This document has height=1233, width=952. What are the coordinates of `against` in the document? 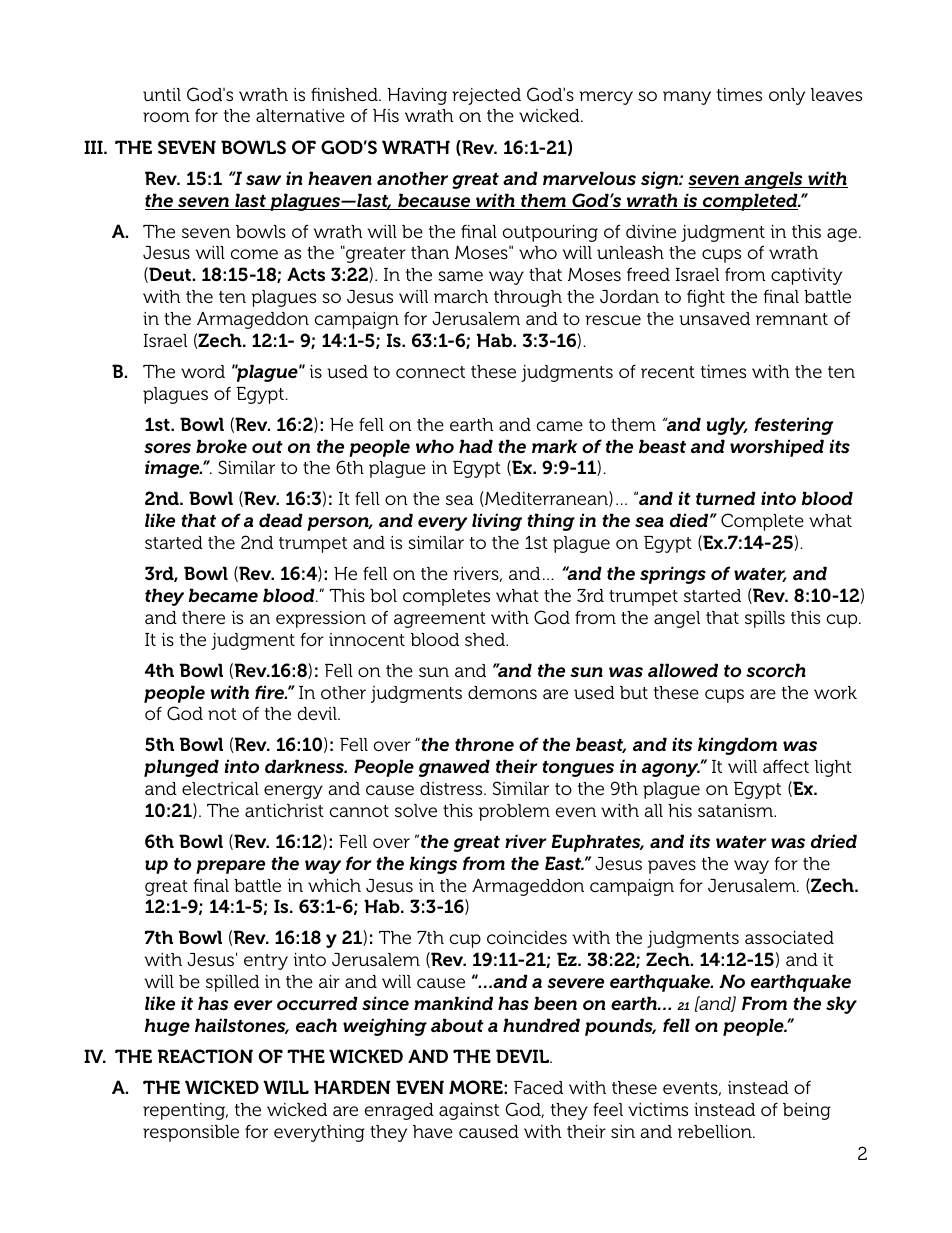 It's located at (469, 1111).
